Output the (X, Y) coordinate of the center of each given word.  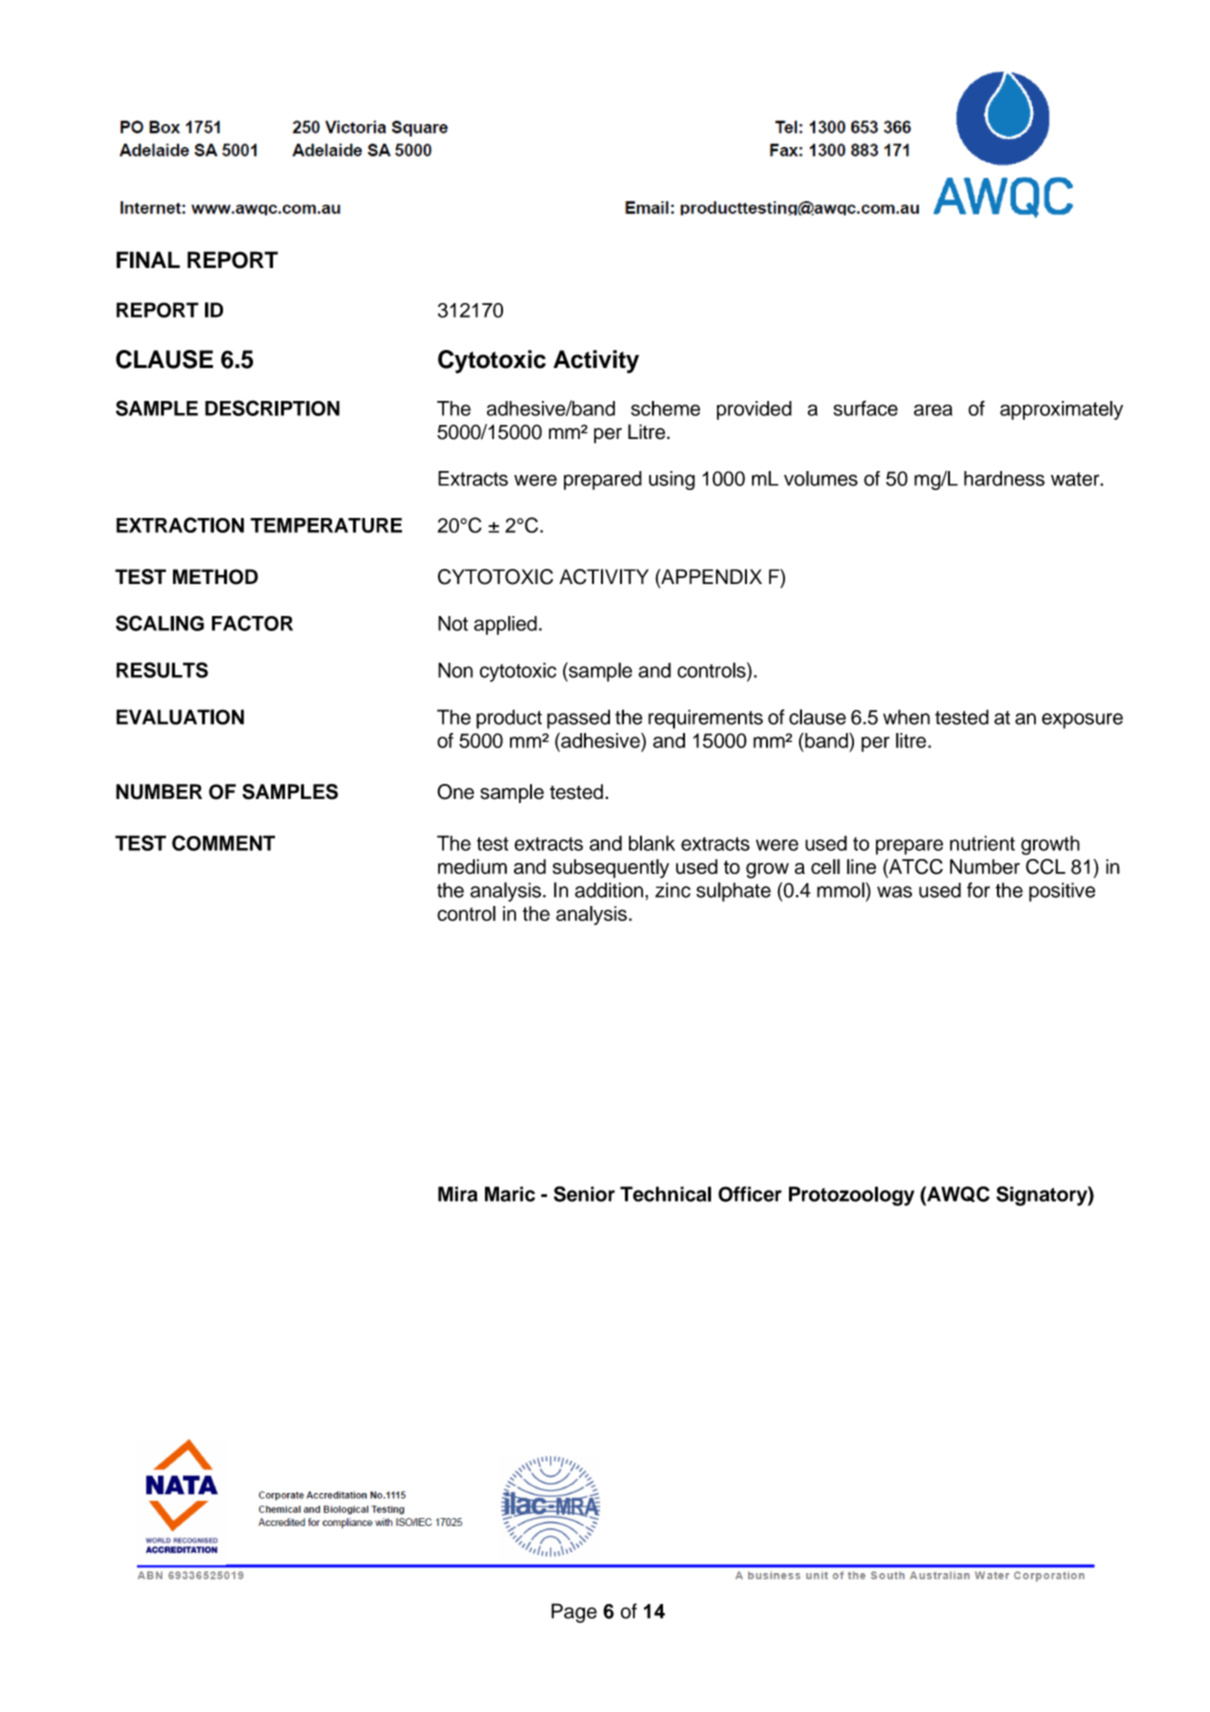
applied (505, 625)
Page (574, 1613)
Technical (665, 1194)
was (894, 892)
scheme (665, 408)
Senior (584, 1194)
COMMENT (223, 843)
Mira (458, 1194)
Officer (750, 1194)
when (906, 717)
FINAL (148, 259)
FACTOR (252, 623)
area (933, 410)
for (978, 890)
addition (609, 890)
